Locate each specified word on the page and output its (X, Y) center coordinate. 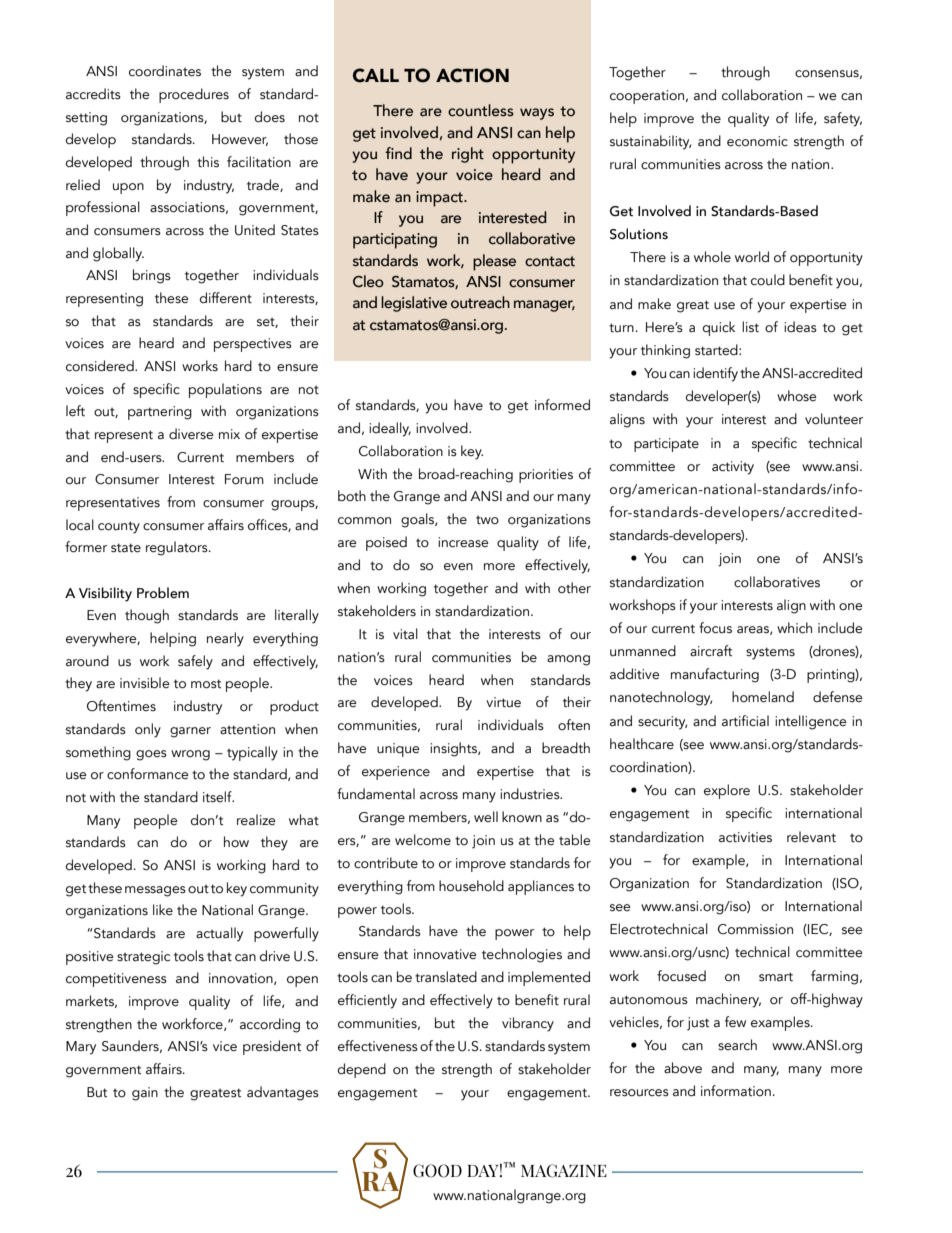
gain (145, 1094)
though (147, 616)
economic (757, 141)
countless (481, 110)
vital (405, 634)
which (794, 628)
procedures (194, 95)
